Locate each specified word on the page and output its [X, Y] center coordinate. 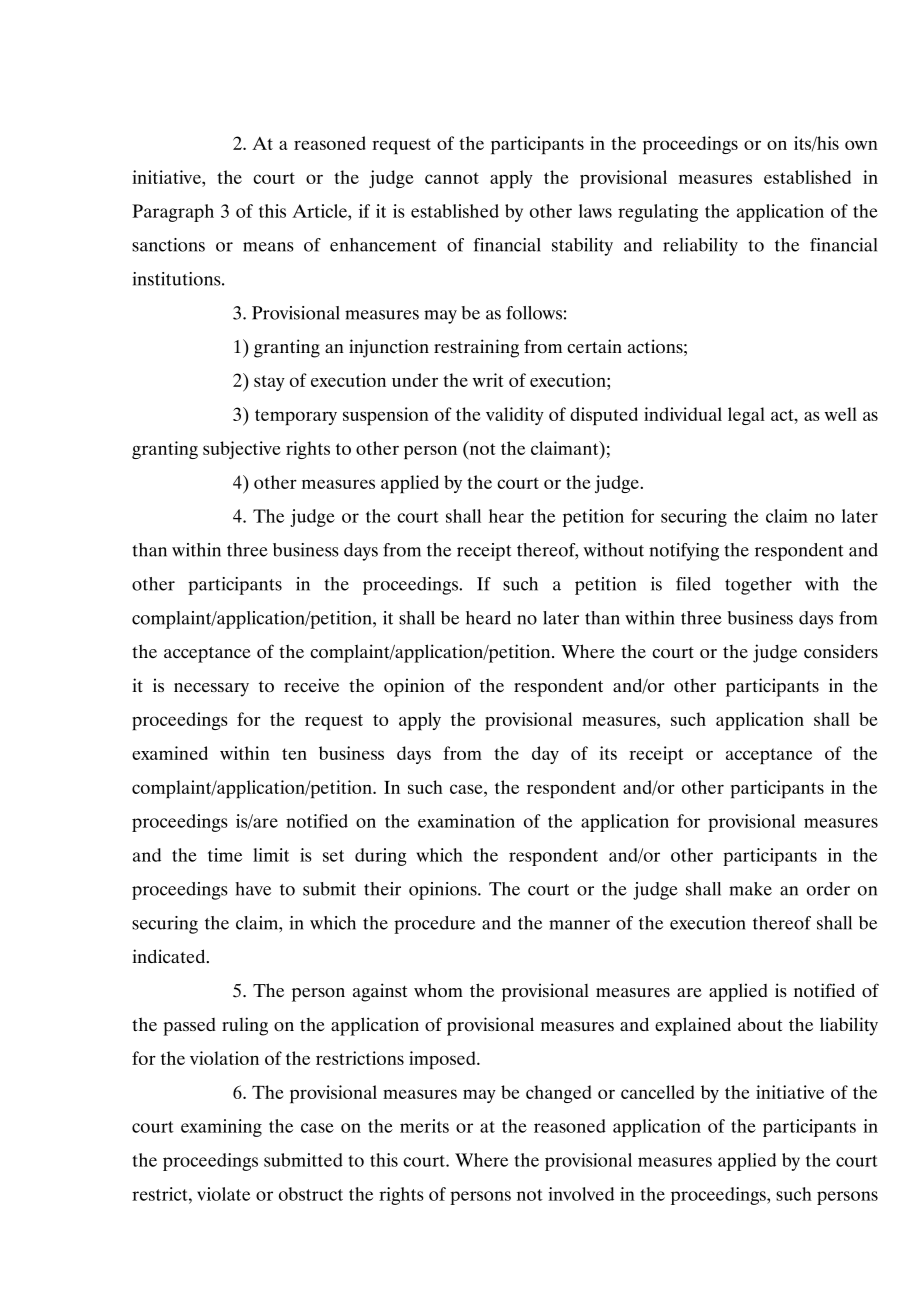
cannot [452, 178]
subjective [242, 450]
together [758, 586]
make [750, 889]
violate [223, 1194]
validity [515, 416]
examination [466, 821]
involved [581, 1194]
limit [271, 855]
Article [320, 211]
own [861, 145]
